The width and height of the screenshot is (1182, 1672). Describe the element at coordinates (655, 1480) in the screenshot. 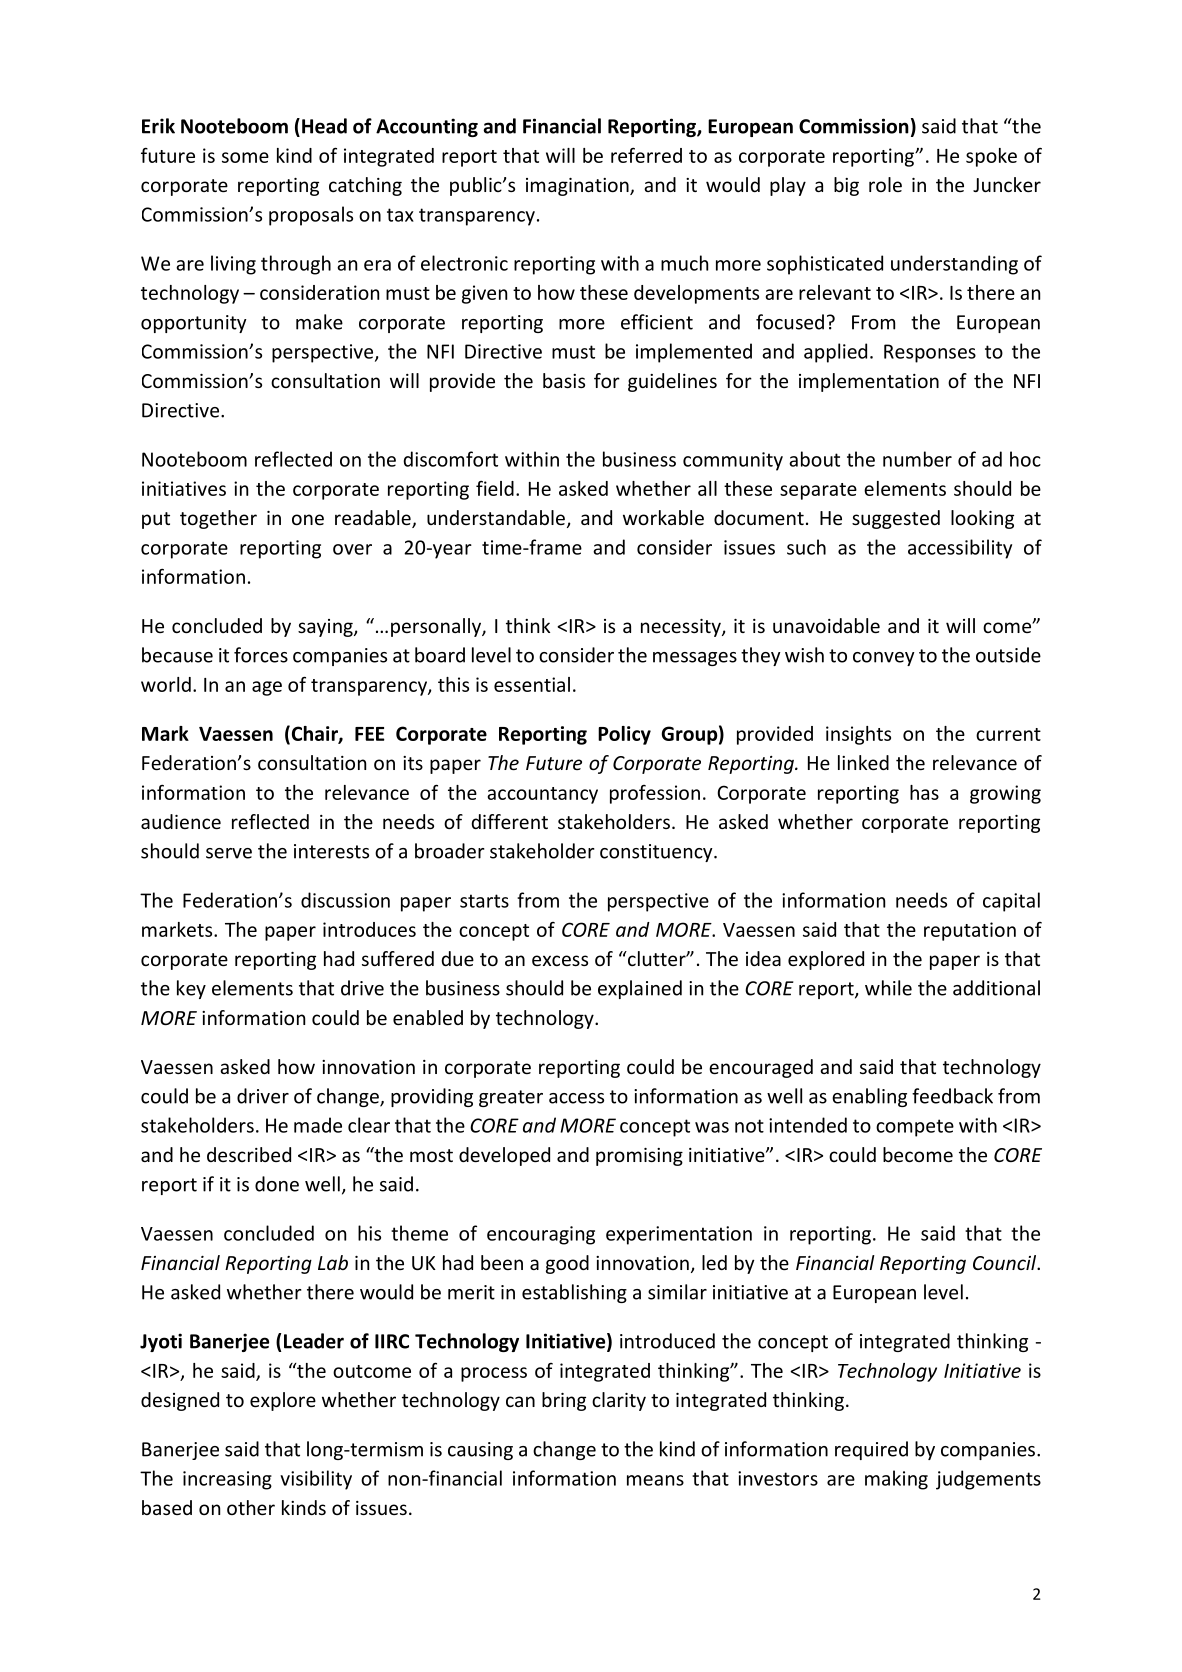

I see `means` at that location.
